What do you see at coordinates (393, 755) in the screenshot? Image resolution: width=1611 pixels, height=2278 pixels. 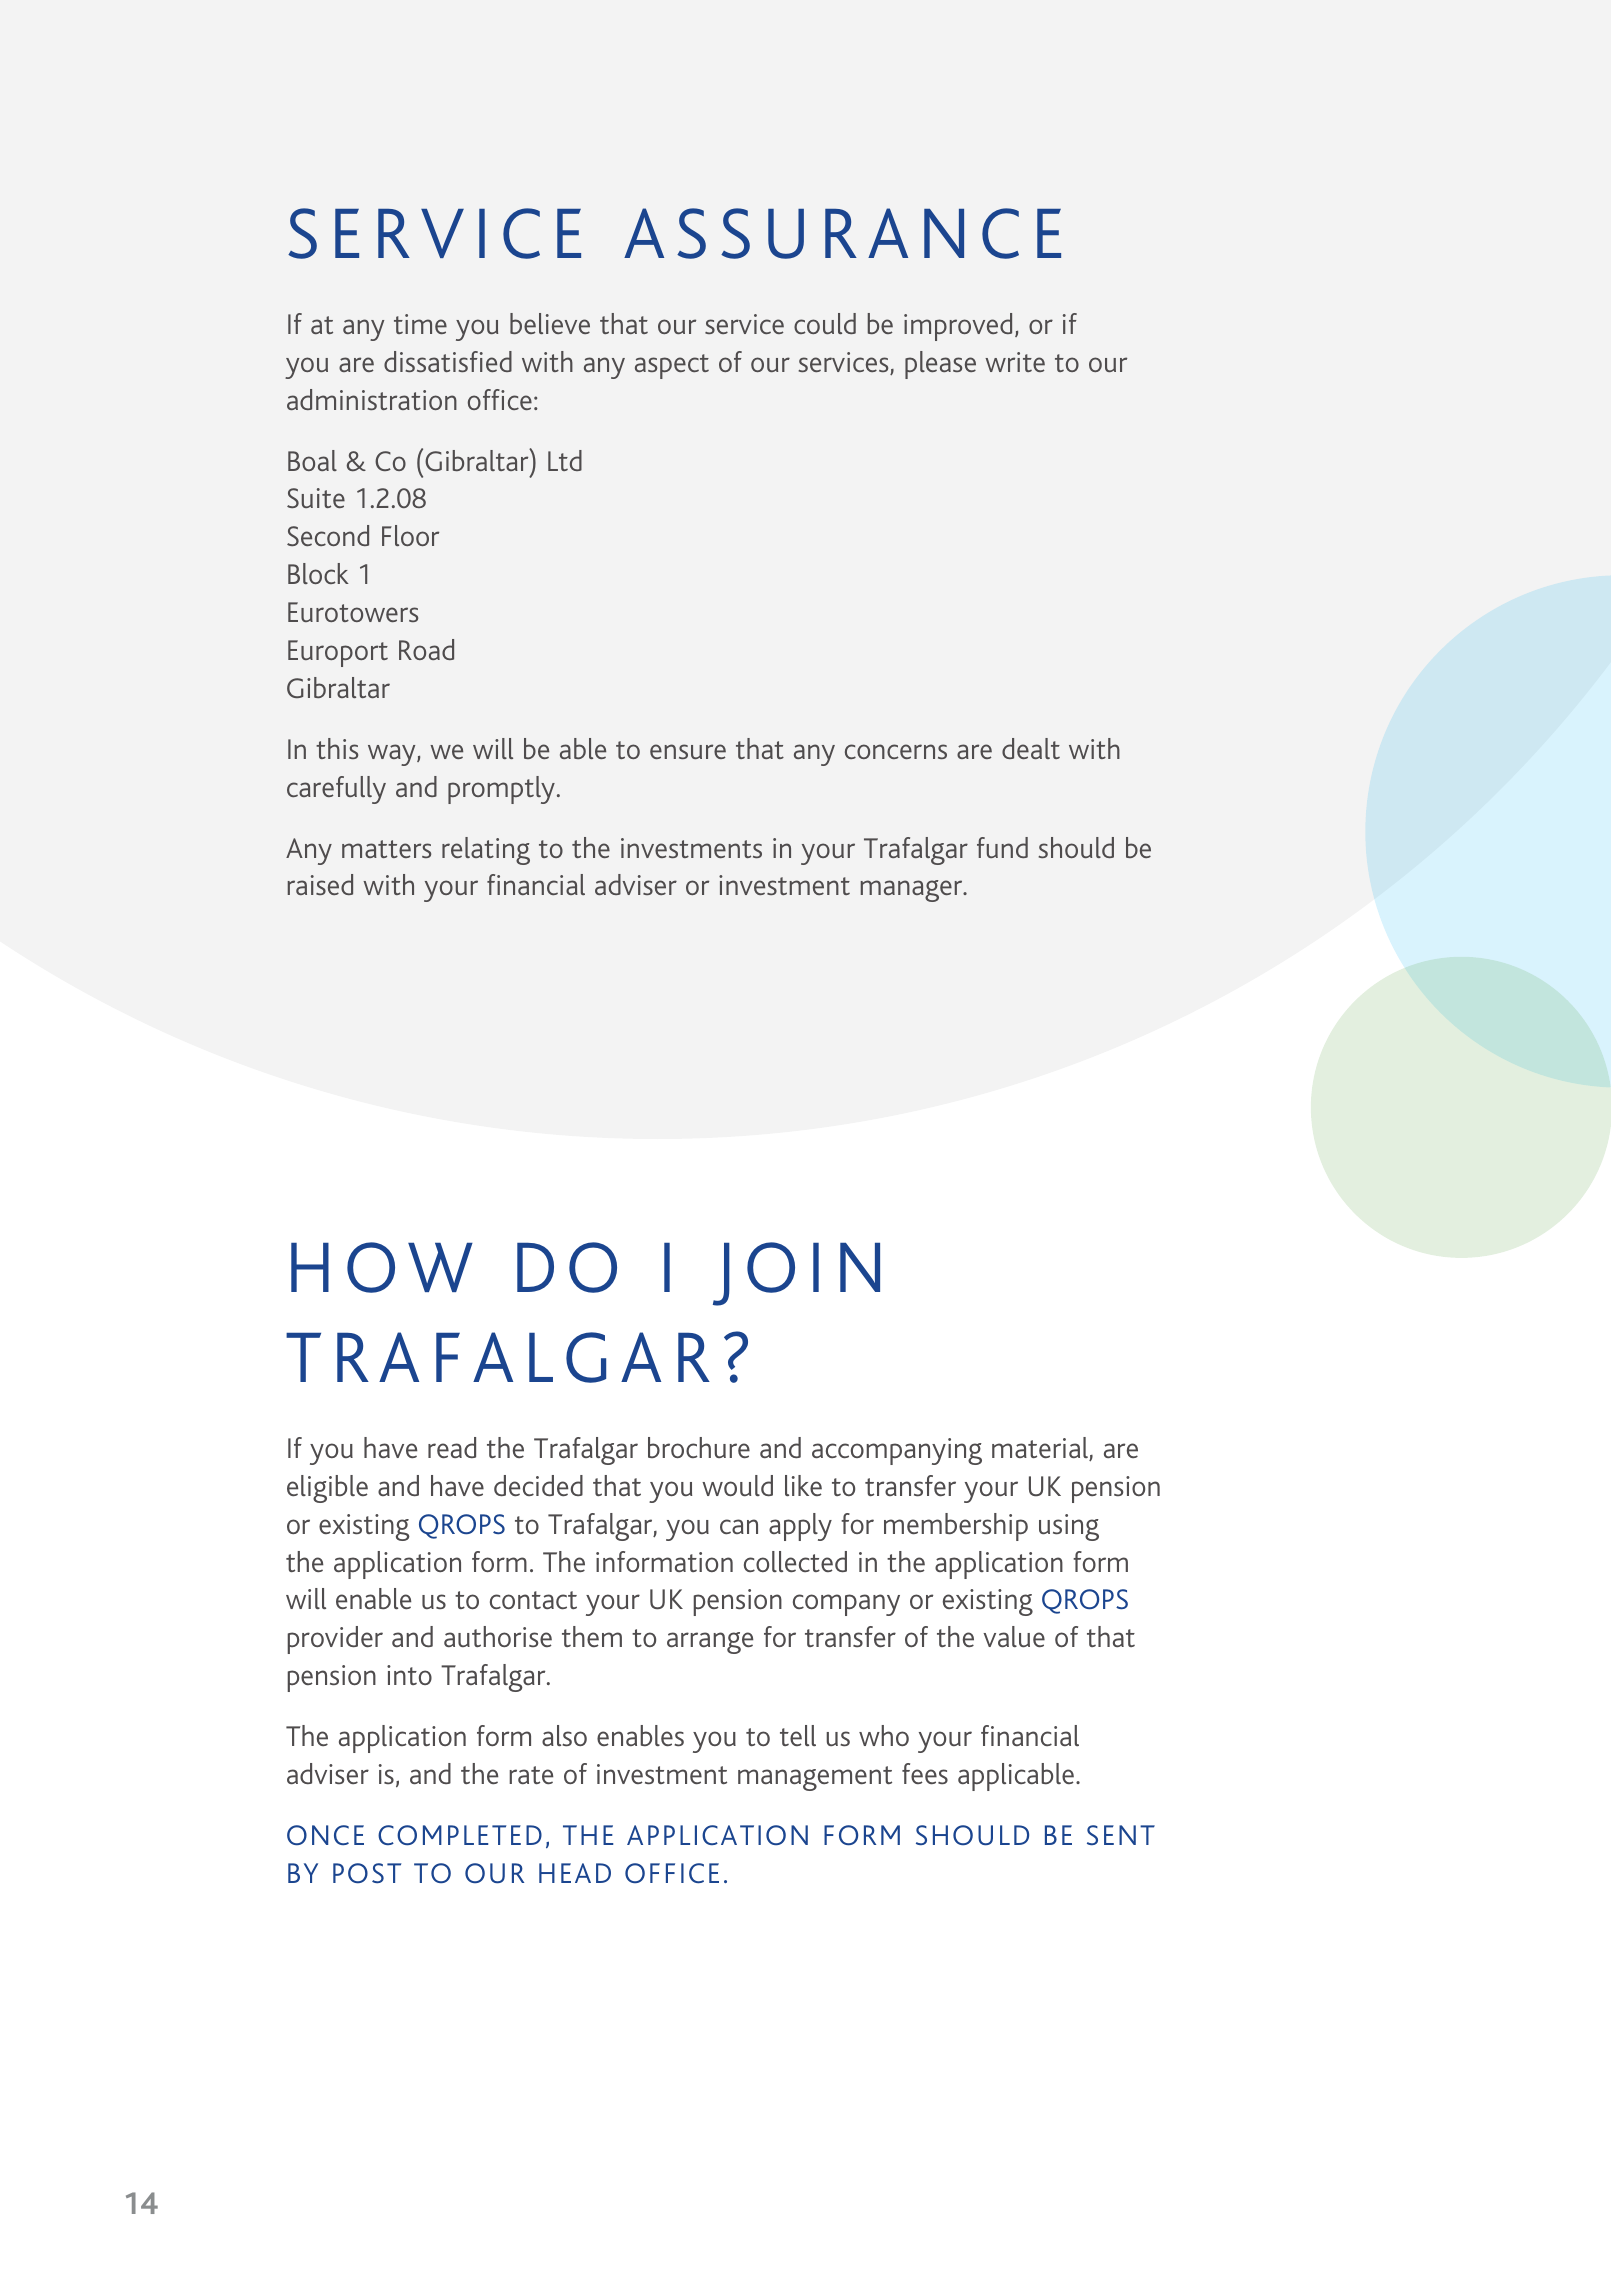 I see `way` at bounding box center [393, 755].
